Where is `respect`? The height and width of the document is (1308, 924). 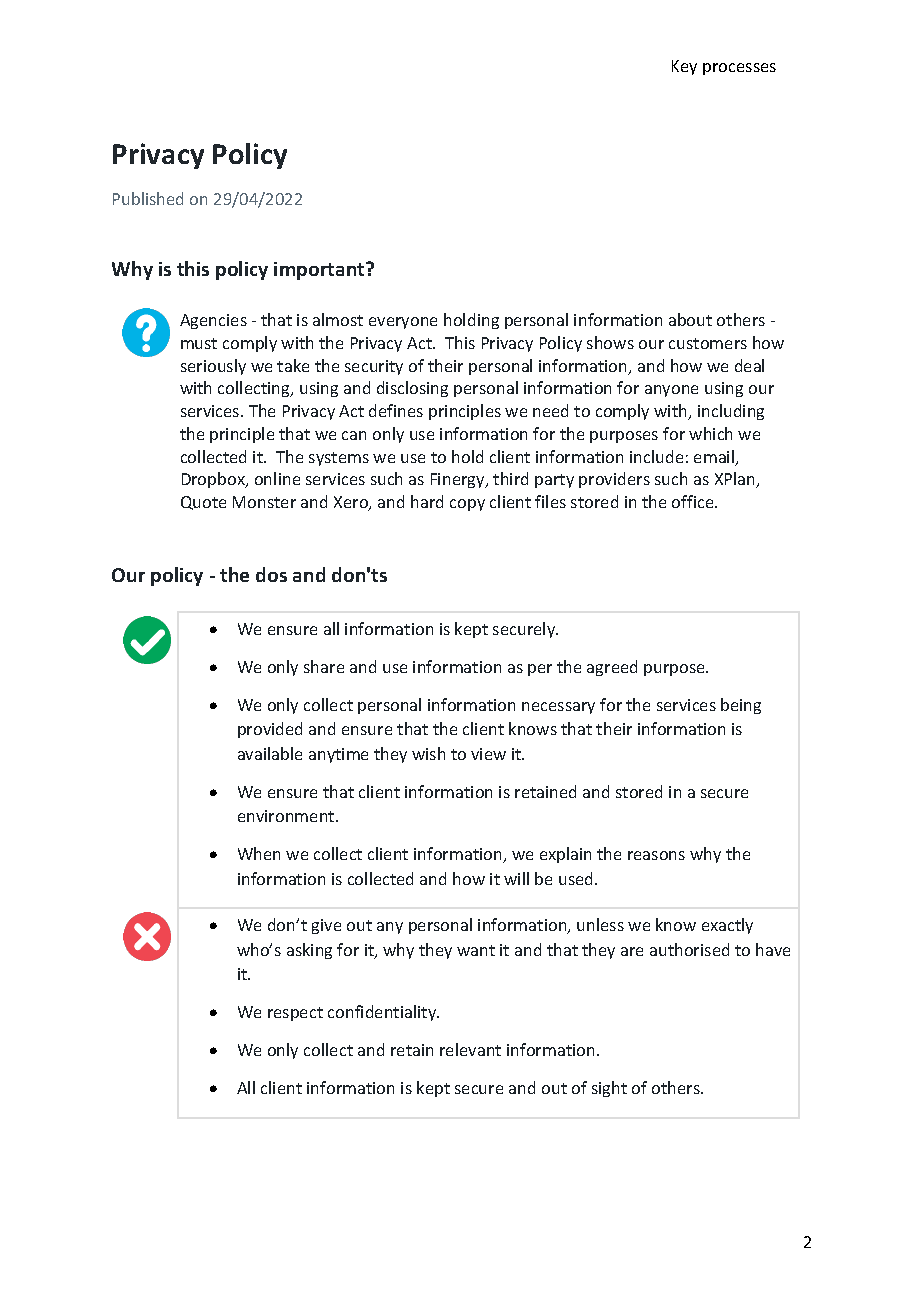 respect is located at coordinates (295, 1014).
